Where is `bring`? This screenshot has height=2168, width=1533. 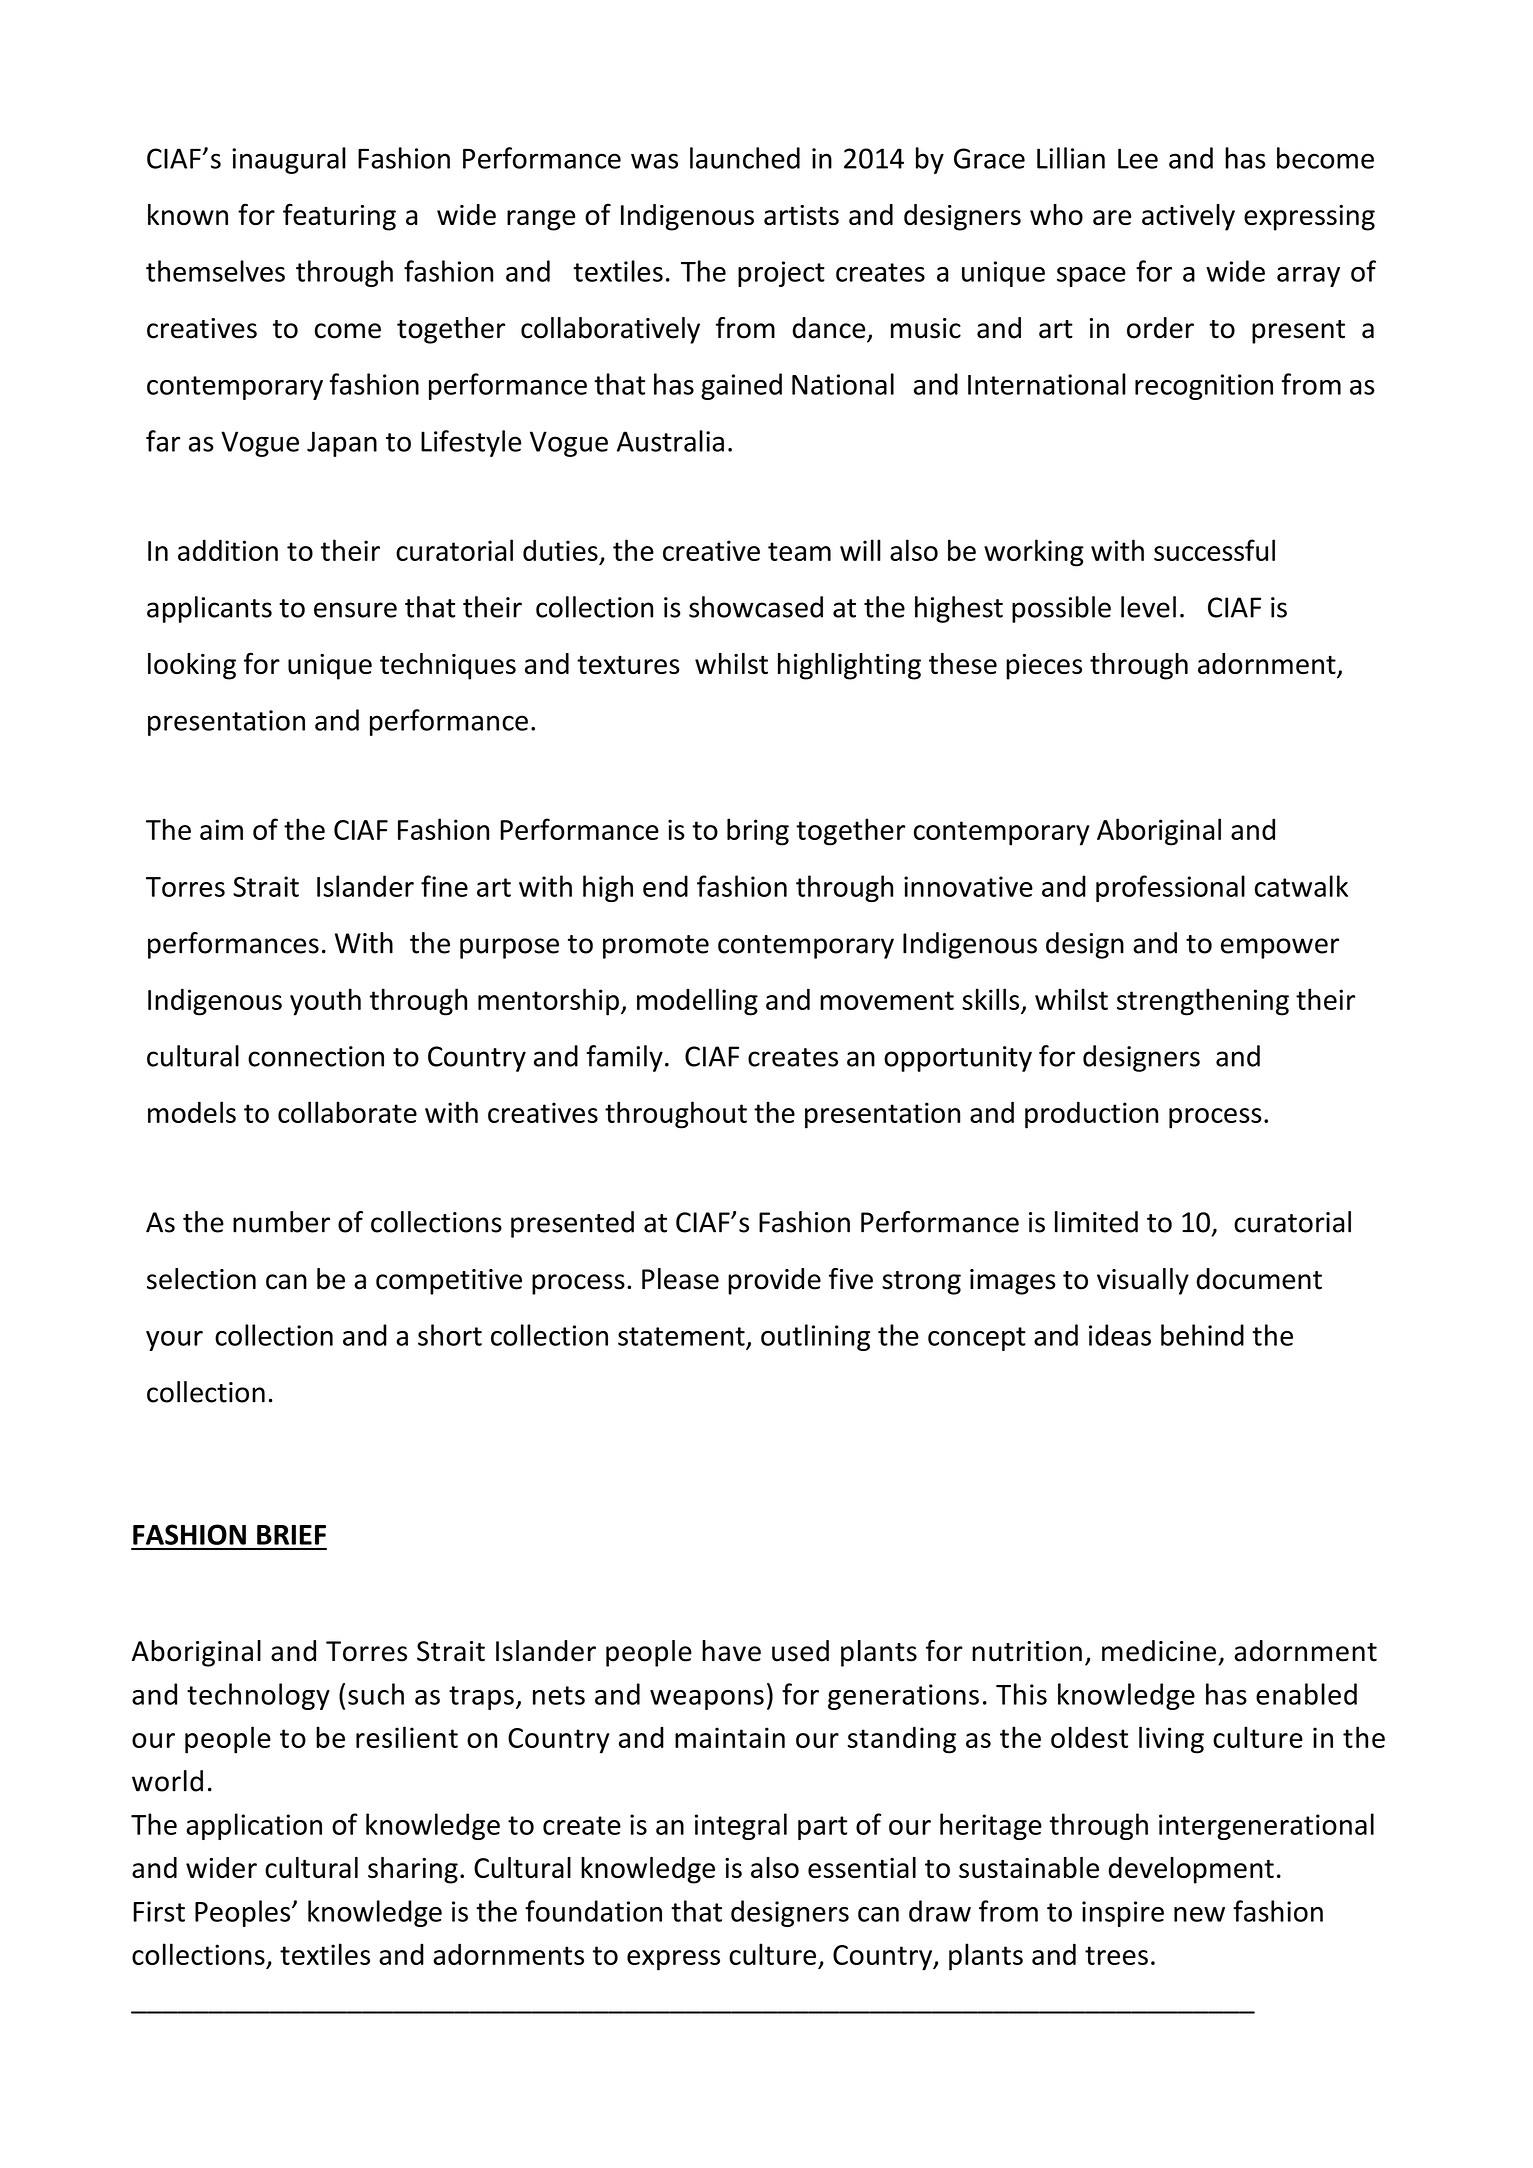
bring is located at coordinates (758, 832).
